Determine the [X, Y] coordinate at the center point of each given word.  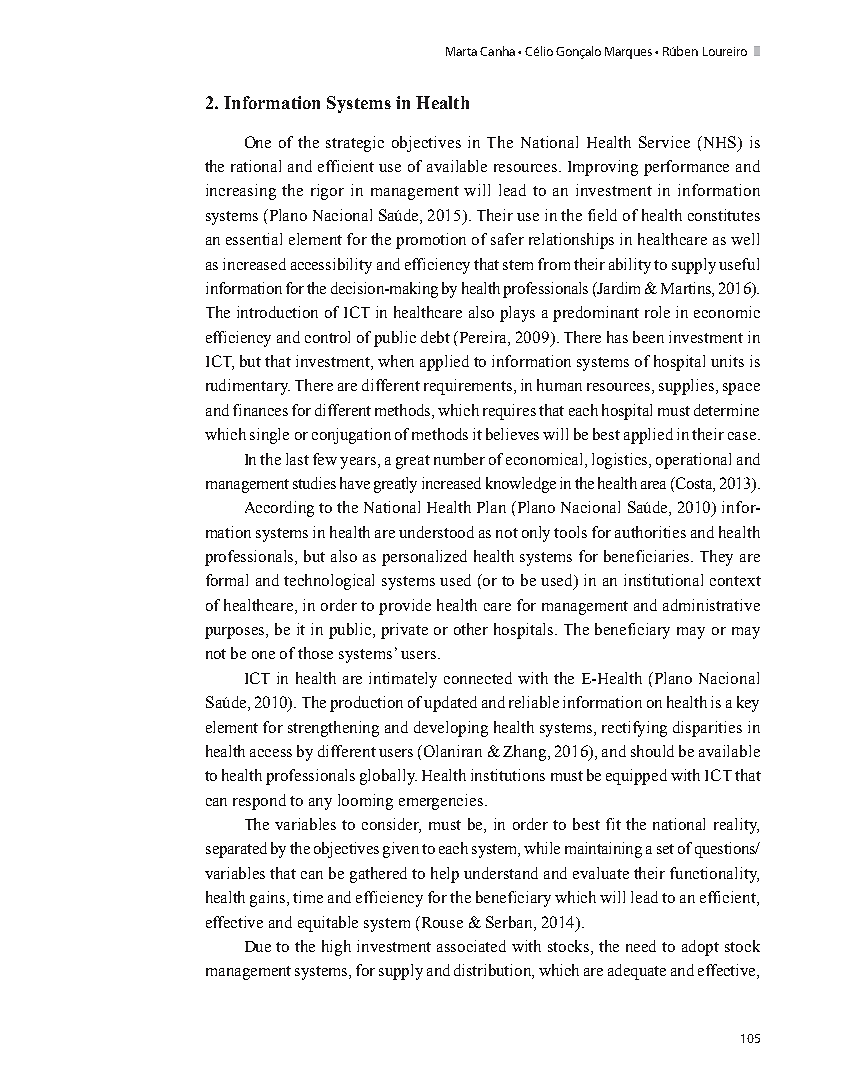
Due [258, 946]
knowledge [521, 485]
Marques [628, 53]
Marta [461, 51]
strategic [355, 144]
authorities [650, 532]
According [279, 509]
